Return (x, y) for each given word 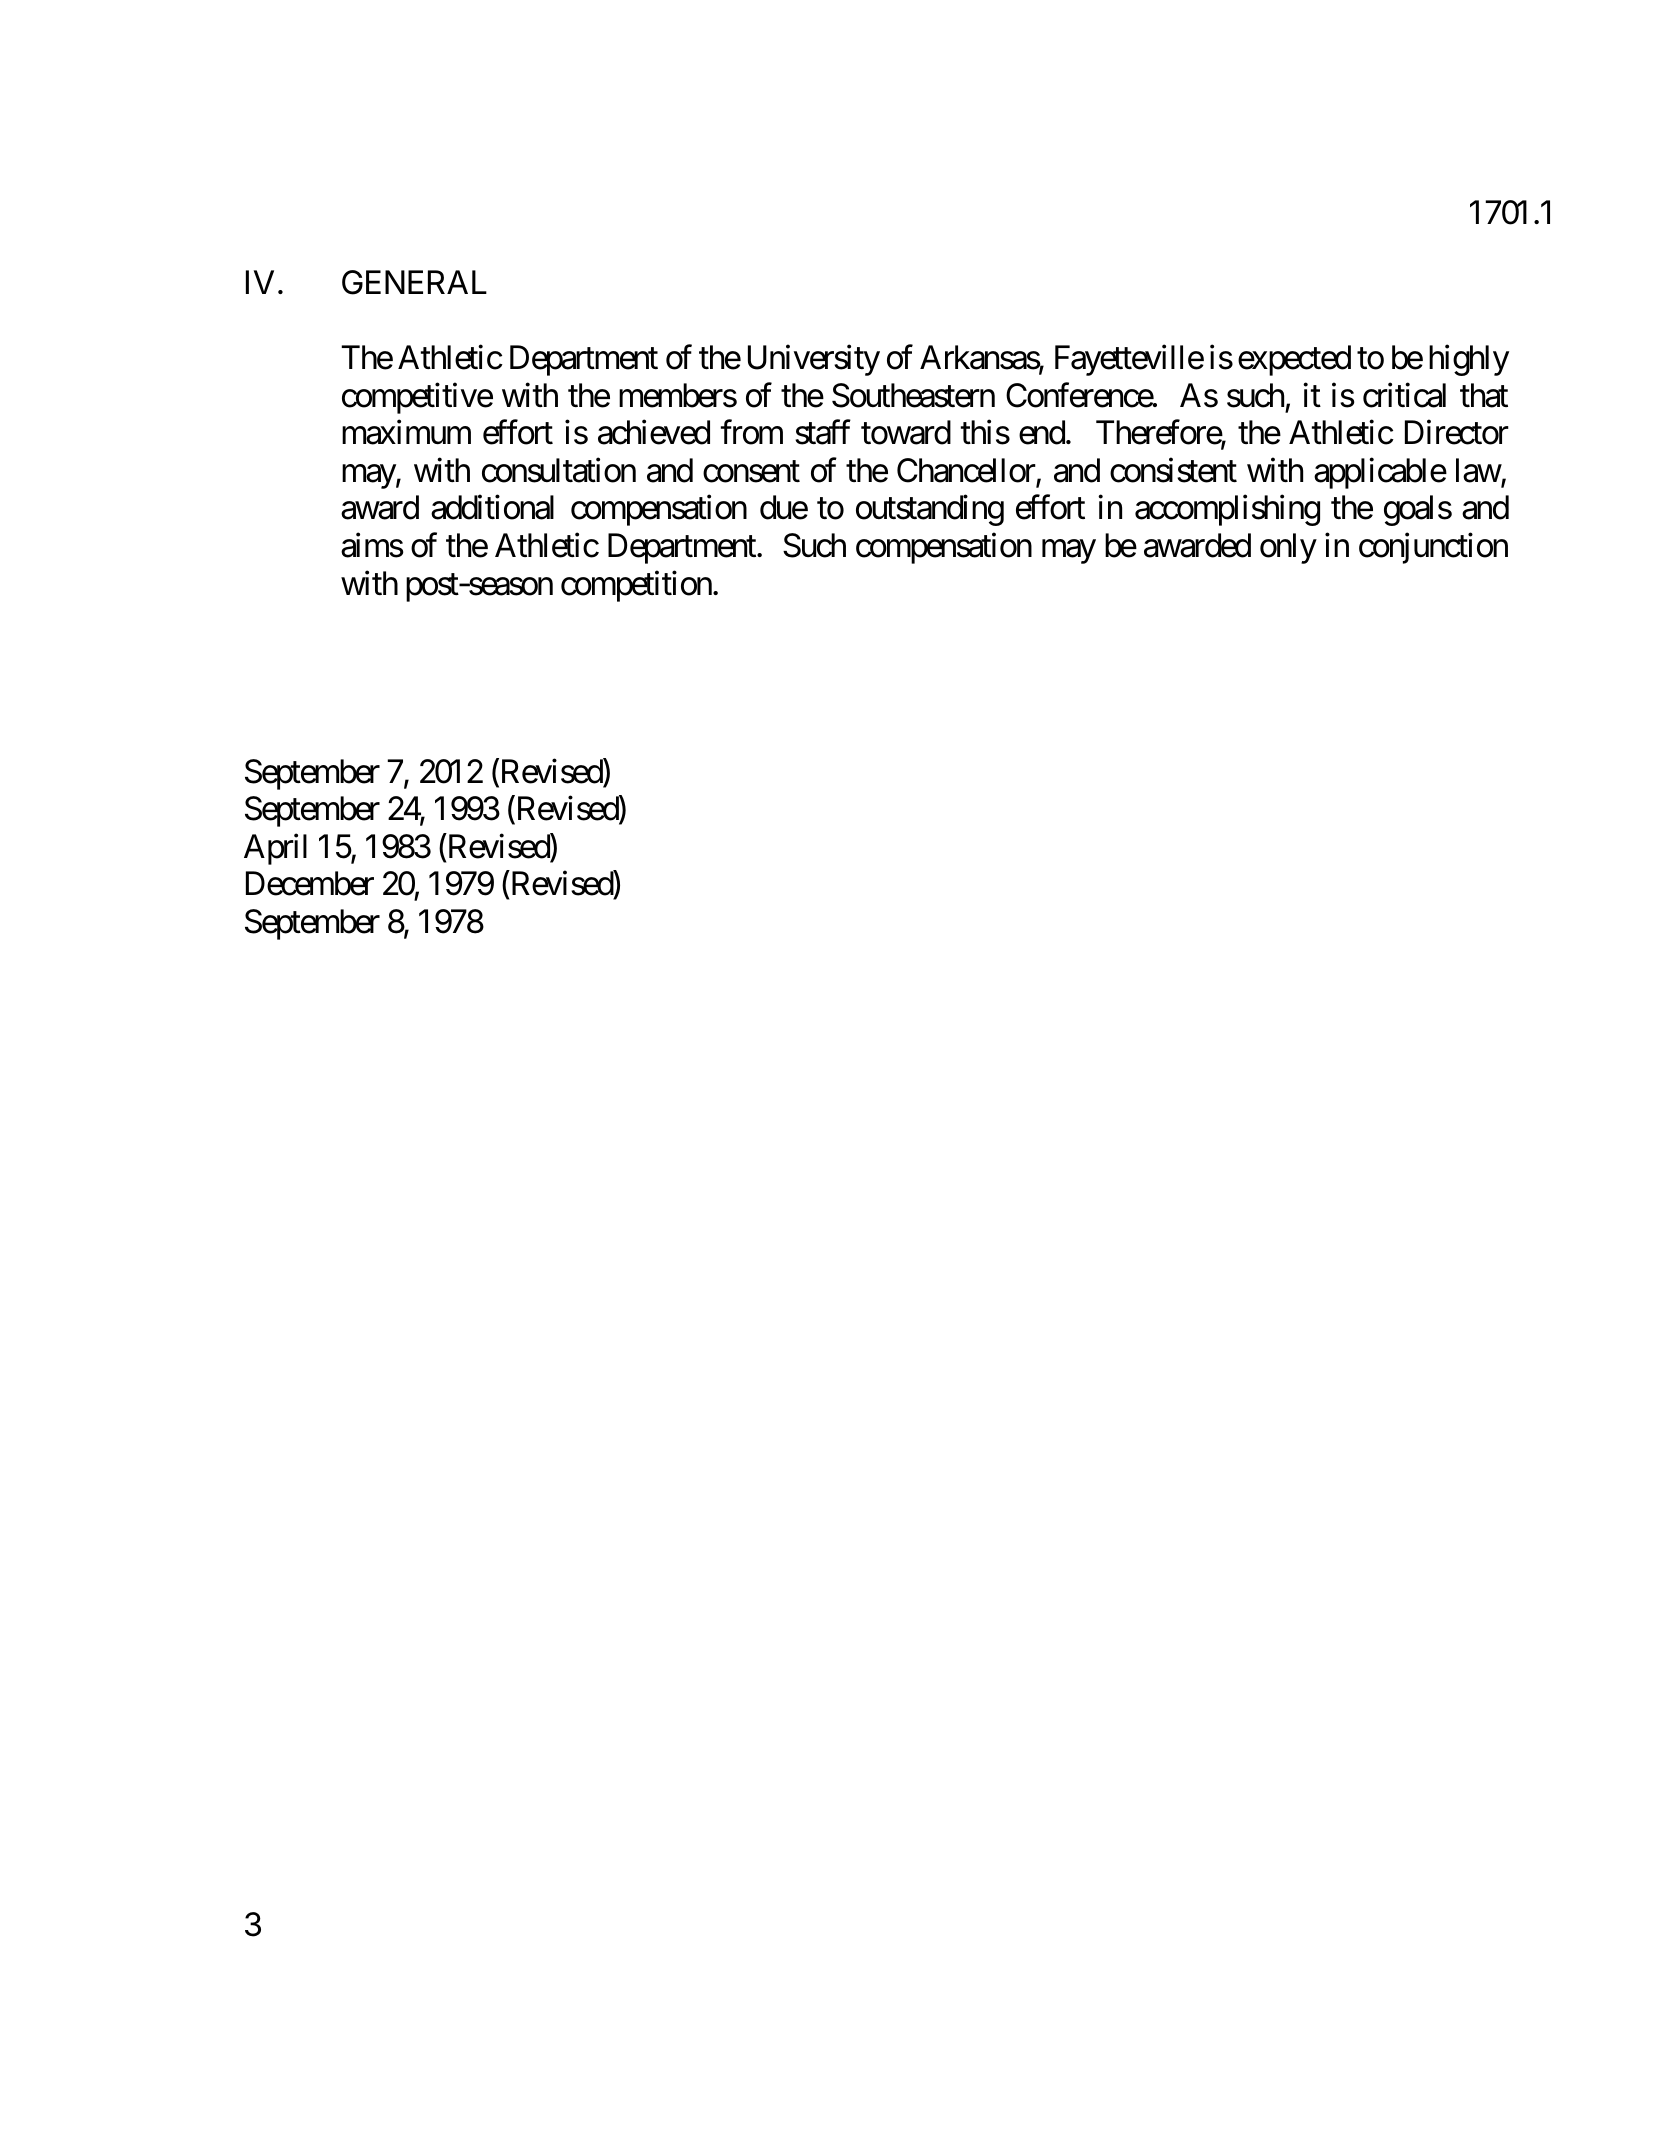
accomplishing (1227, 510)
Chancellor (967, 471)
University (814, 360)
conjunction (1433, 548)
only (1288, 548)
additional (492, 507)
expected (1294, 360)
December (310, 883)
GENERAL (414, 282)
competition (636, 586)
